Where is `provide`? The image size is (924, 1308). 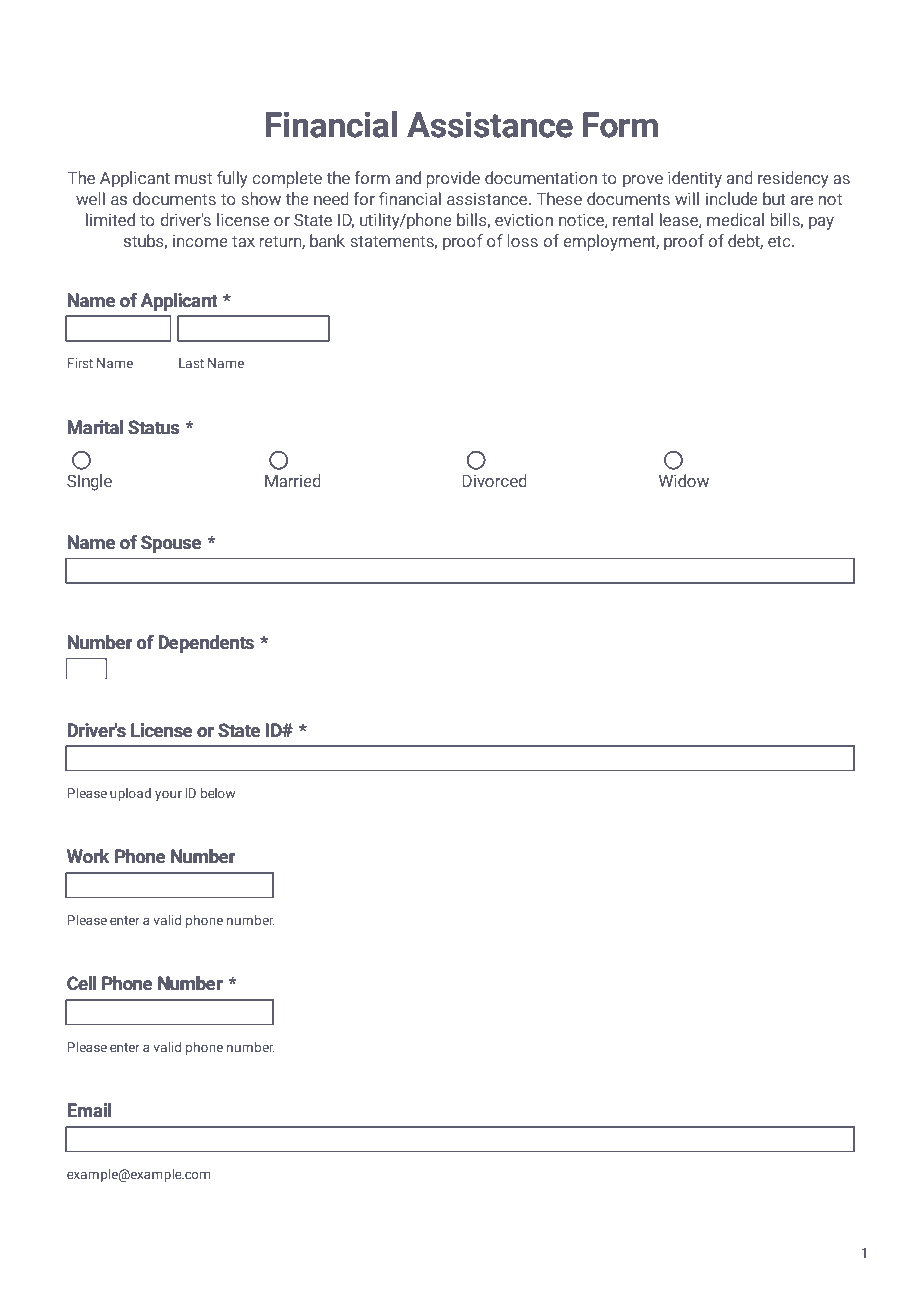
provide is located at coordinates (453, 179).
